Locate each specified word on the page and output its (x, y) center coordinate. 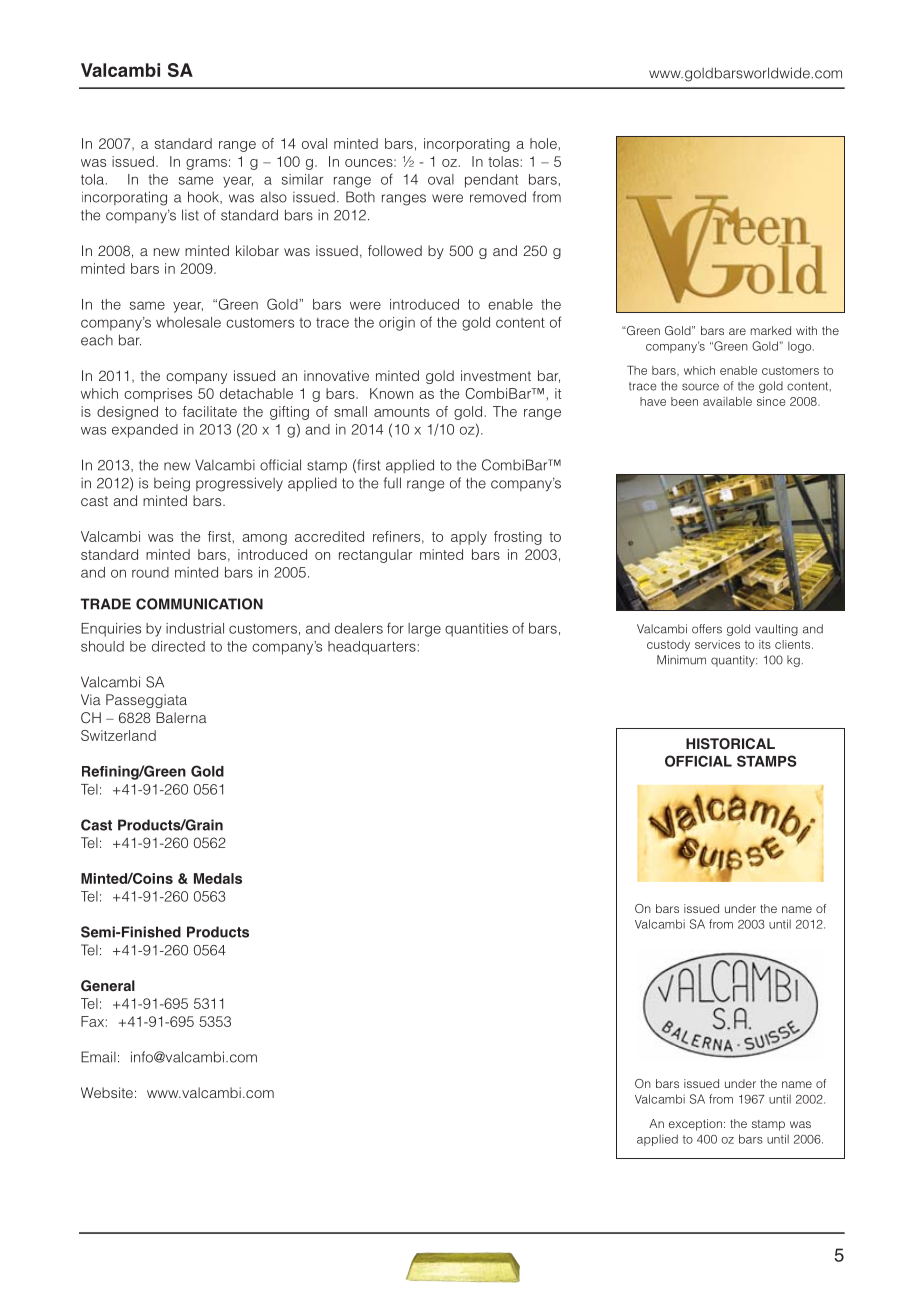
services (717, 644)
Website (107, 1092)
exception (695, 1125)
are (737, 331)
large (424, 630)
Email (98, 1057)
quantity (734, 661)
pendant (491, 181)
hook (204, 197)
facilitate (210, 411)
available (727, 401)
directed (178, 646)
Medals (218, 878)
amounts (402, 412)
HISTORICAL (730, 744)
